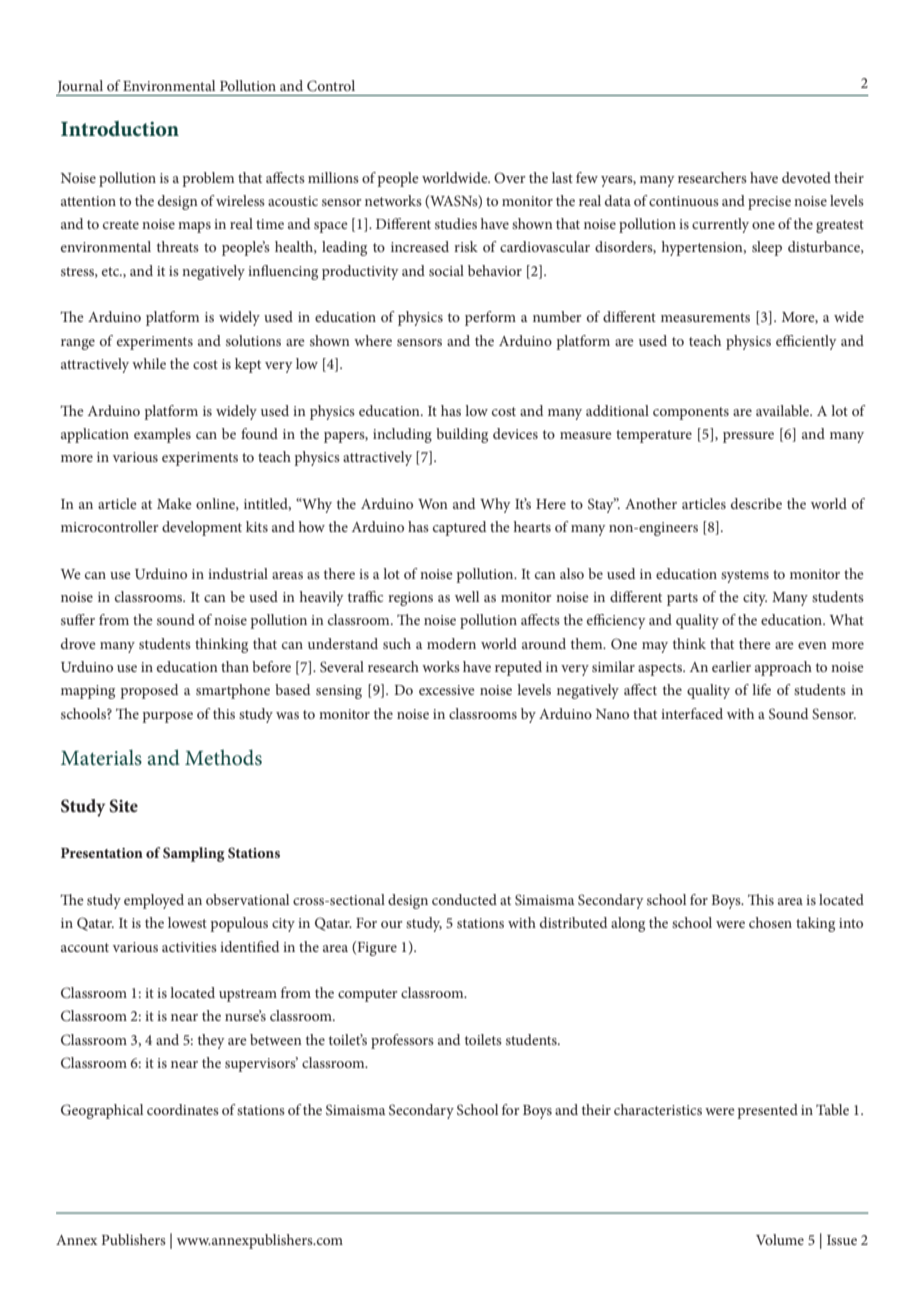 This page has width=924, height=1308. Describe the element at coordinates (510, 177) in the page. I see `Over` at that location.
